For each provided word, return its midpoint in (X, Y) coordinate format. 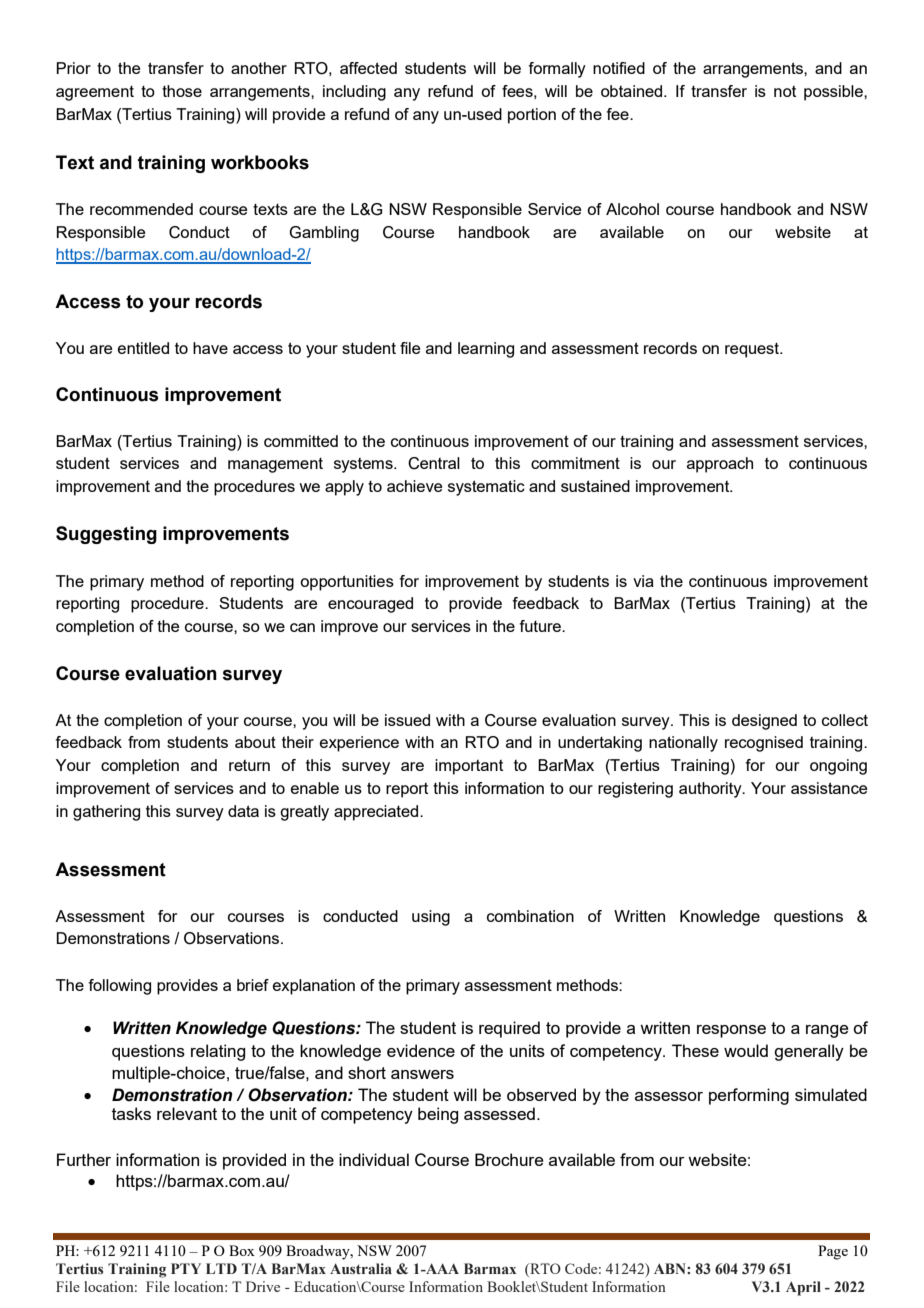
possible (834, 93)
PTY (186, 1268)
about (255, 742)
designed (764, 722)
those (182, 91)
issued (407, 720)
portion (532, 116)
